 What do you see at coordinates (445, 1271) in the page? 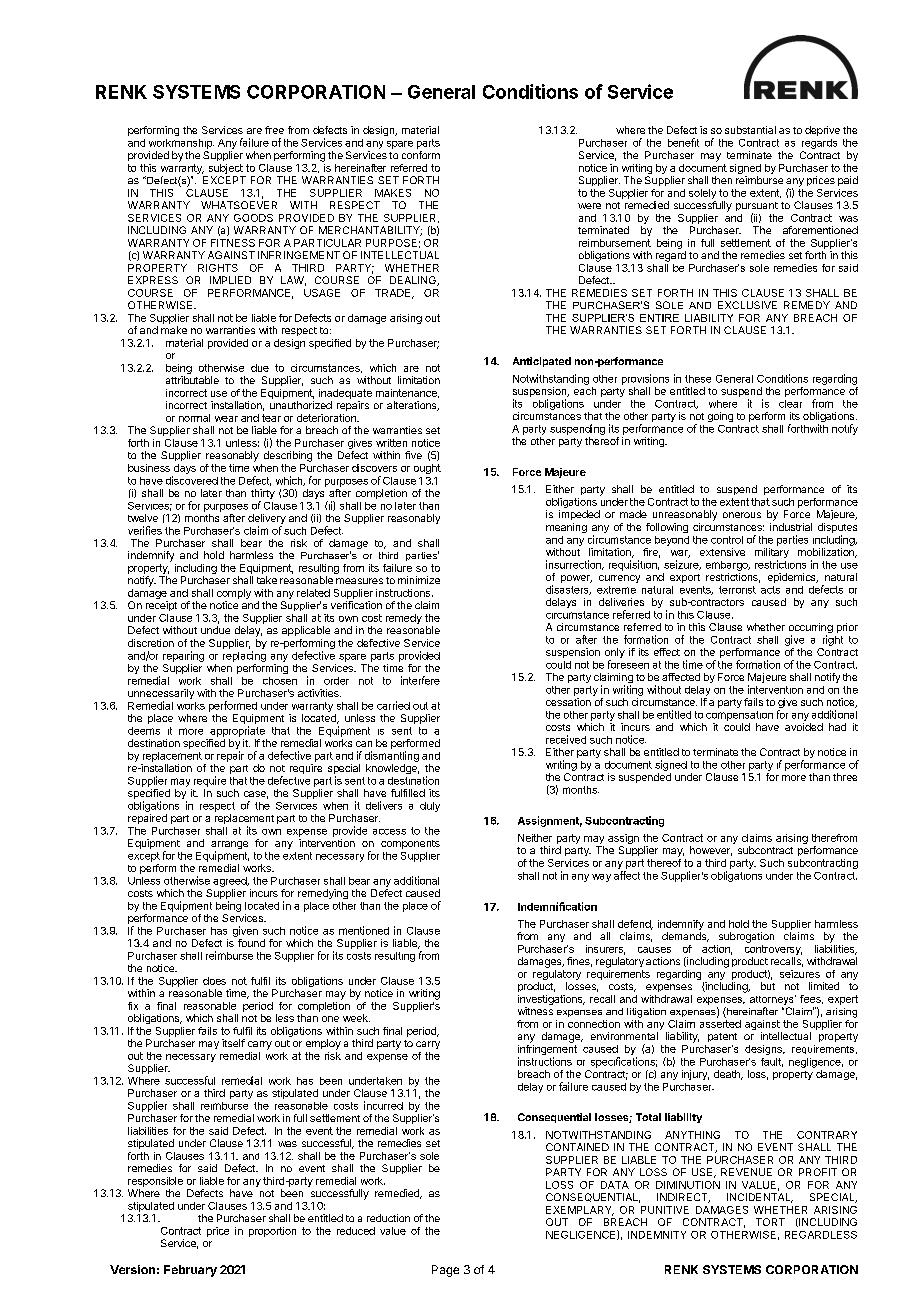
I see `Page` at bounding box center [445, 1271].
